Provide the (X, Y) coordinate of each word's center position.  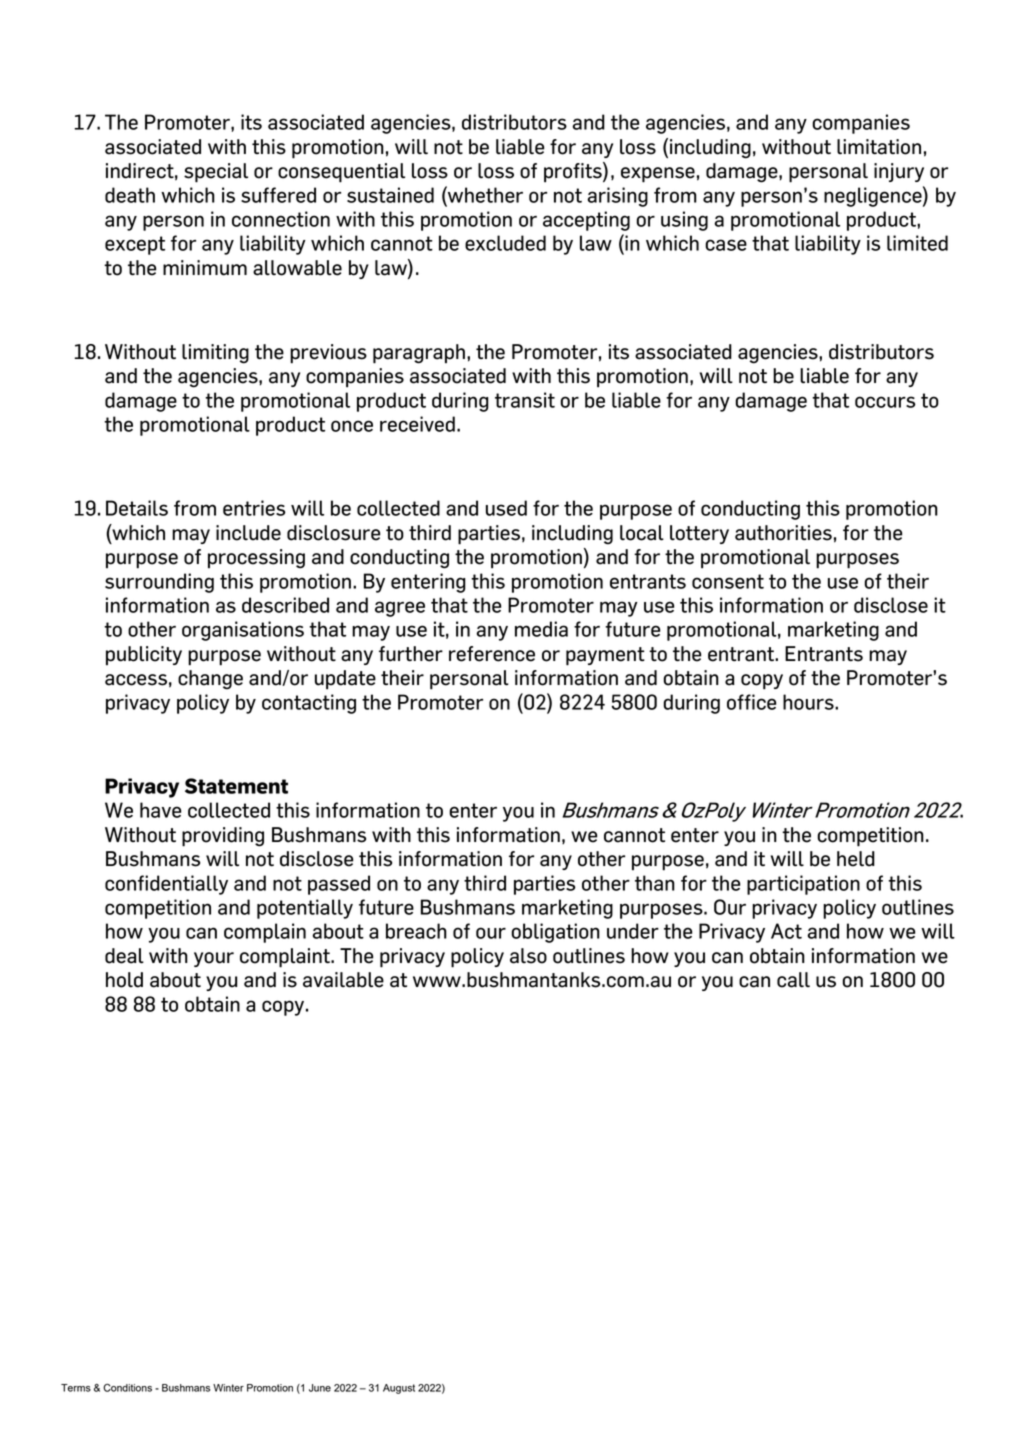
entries (254, 508)
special (216, 173)
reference (492, 654)
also (528, 956)
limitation (879, 147)
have (160, 810)
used (506, 508)
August (399, 1389)
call (793, 980)
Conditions (127, 1388)
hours (809, 702)
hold (124, 980)
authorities (783, 533)
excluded (505, 243)
